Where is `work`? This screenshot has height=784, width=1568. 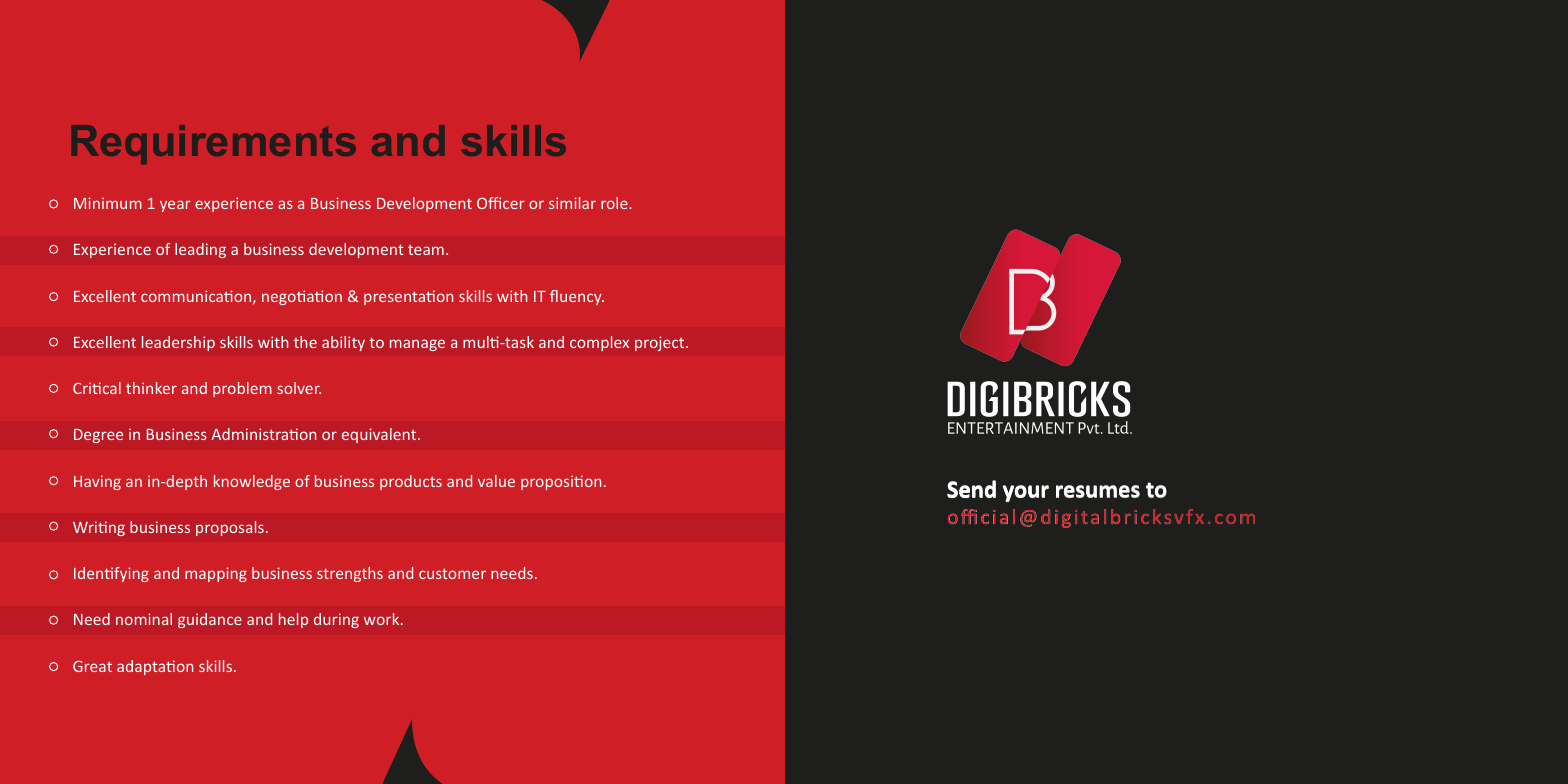 work is located at coordinates (383, 619).
